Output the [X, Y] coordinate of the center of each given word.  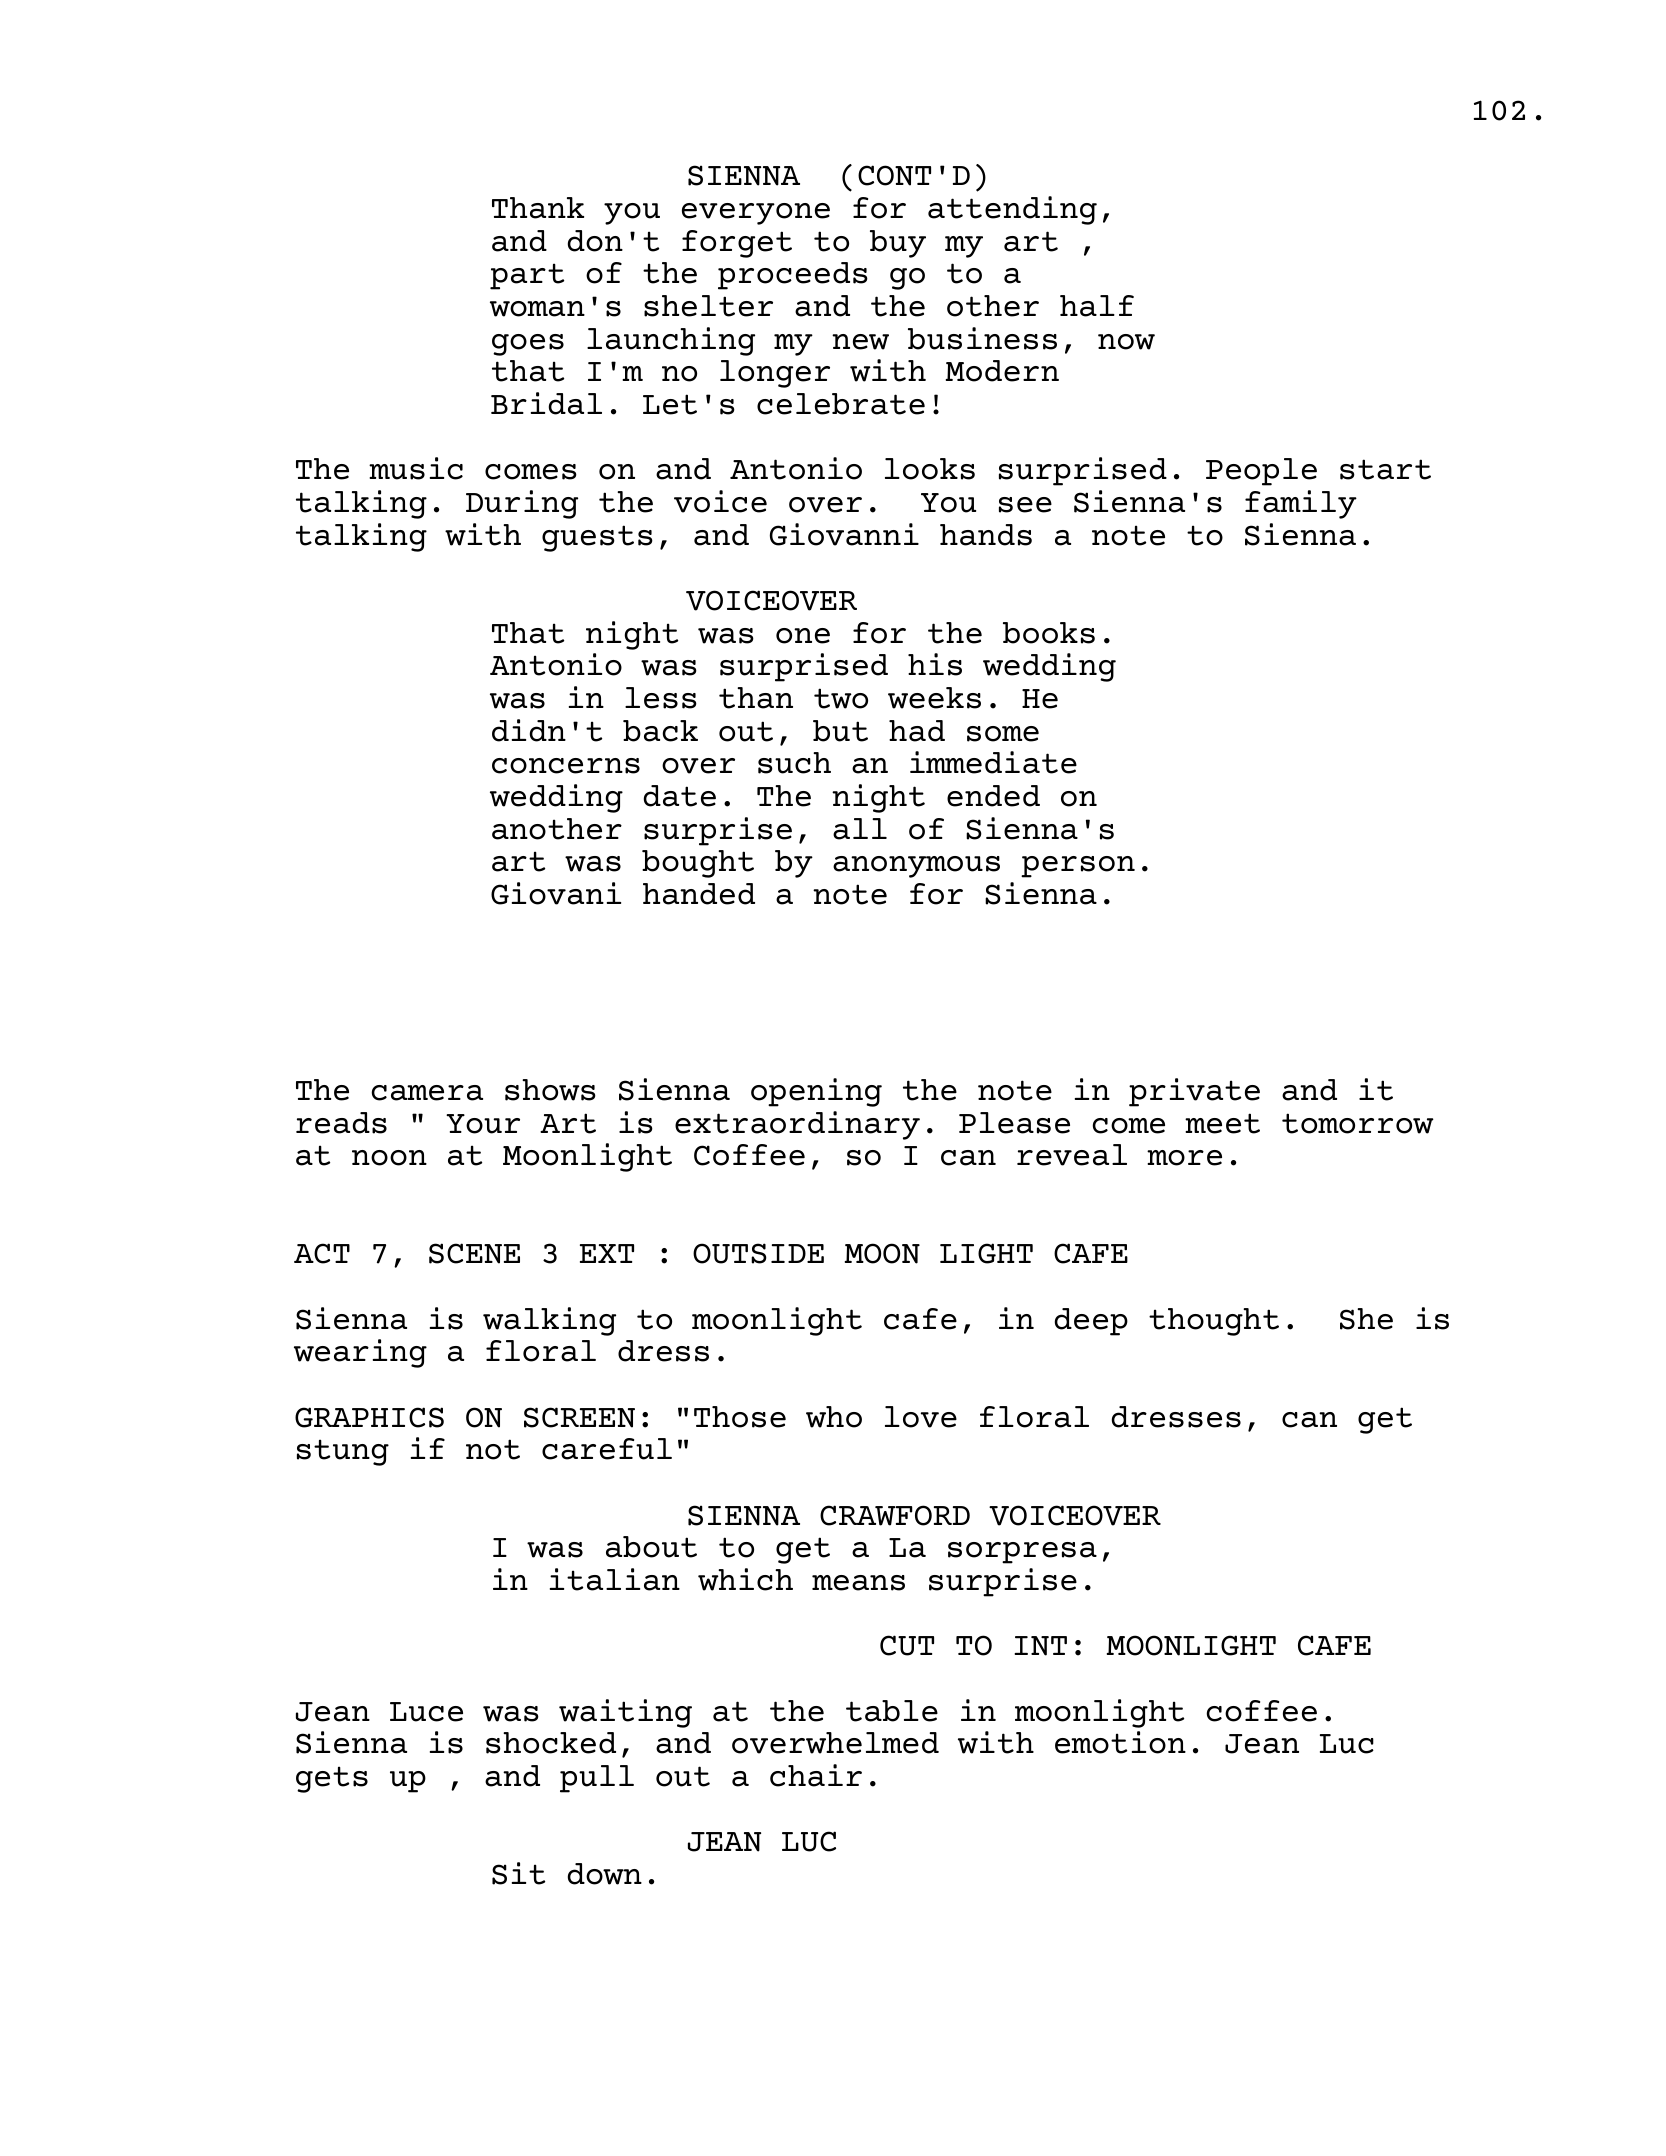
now [1126, 342]
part [527, 276]
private [1194, 1092]
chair [816, 1775]
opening [816, 1092]
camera [427, 1093]
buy [898, 244]
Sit [518, 1873]
